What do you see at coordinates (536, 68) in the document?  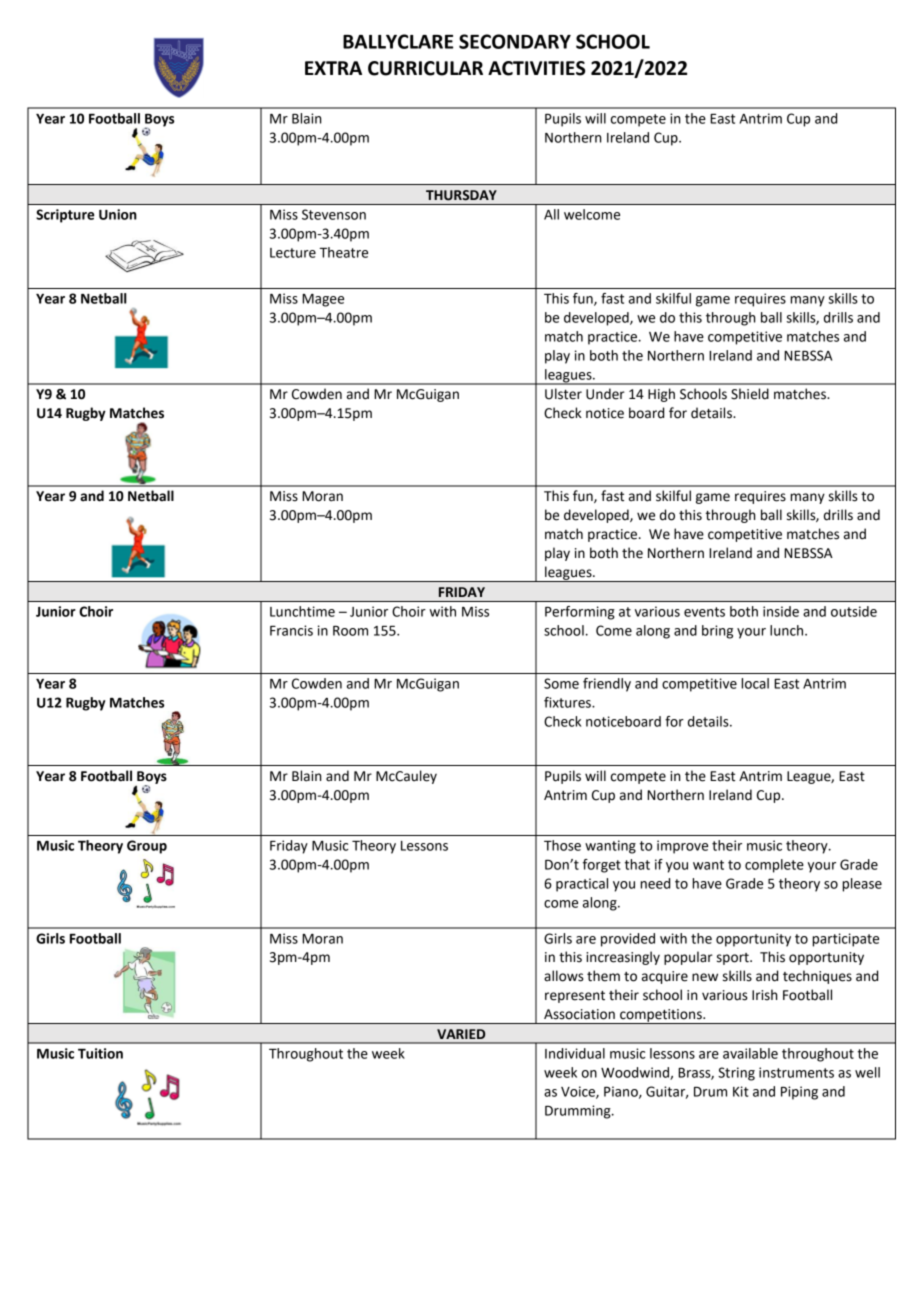 I see `ACTIVITIES` at bounding box center [536, 68].
